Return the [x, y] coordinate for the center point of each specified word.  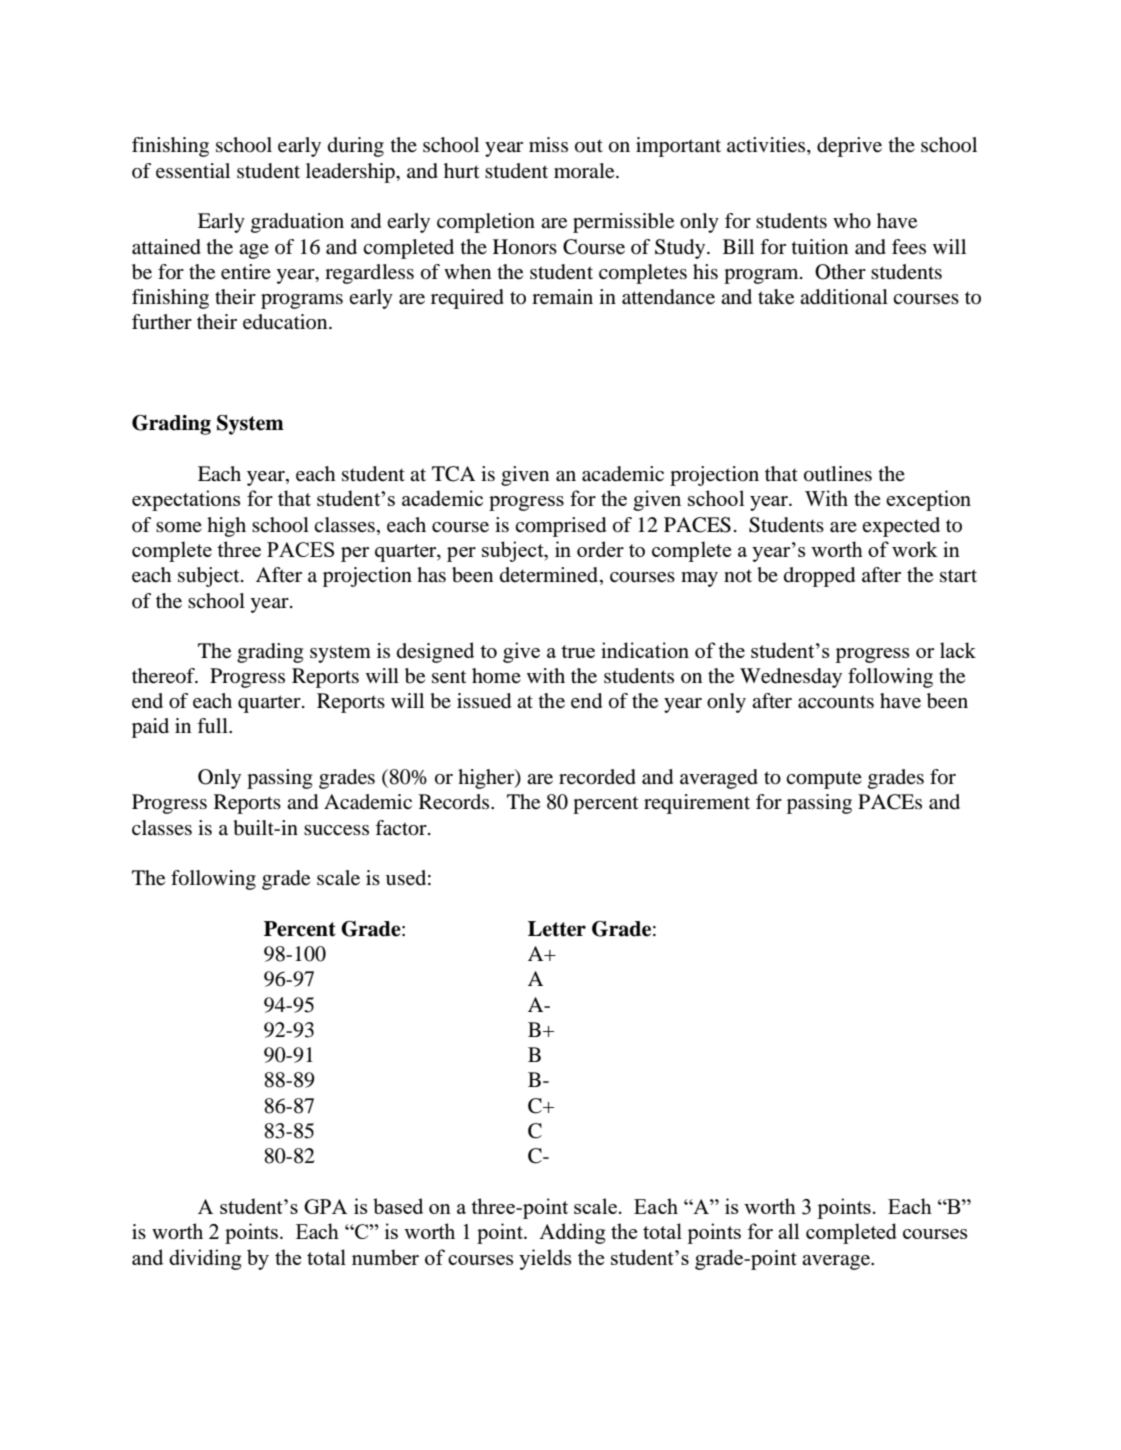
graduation [297, 223]
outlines [838, 474]
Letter [557, 929]
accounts [836, 702]
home [496, 675]
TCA [453, 474]
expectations [186, 500]
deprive [849, 147]
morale [585, 171]
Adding [572, 1233]
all [788, 1231]
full [213, 725]
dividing [205, 1259]
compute [824, 780]
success [336, 830]
